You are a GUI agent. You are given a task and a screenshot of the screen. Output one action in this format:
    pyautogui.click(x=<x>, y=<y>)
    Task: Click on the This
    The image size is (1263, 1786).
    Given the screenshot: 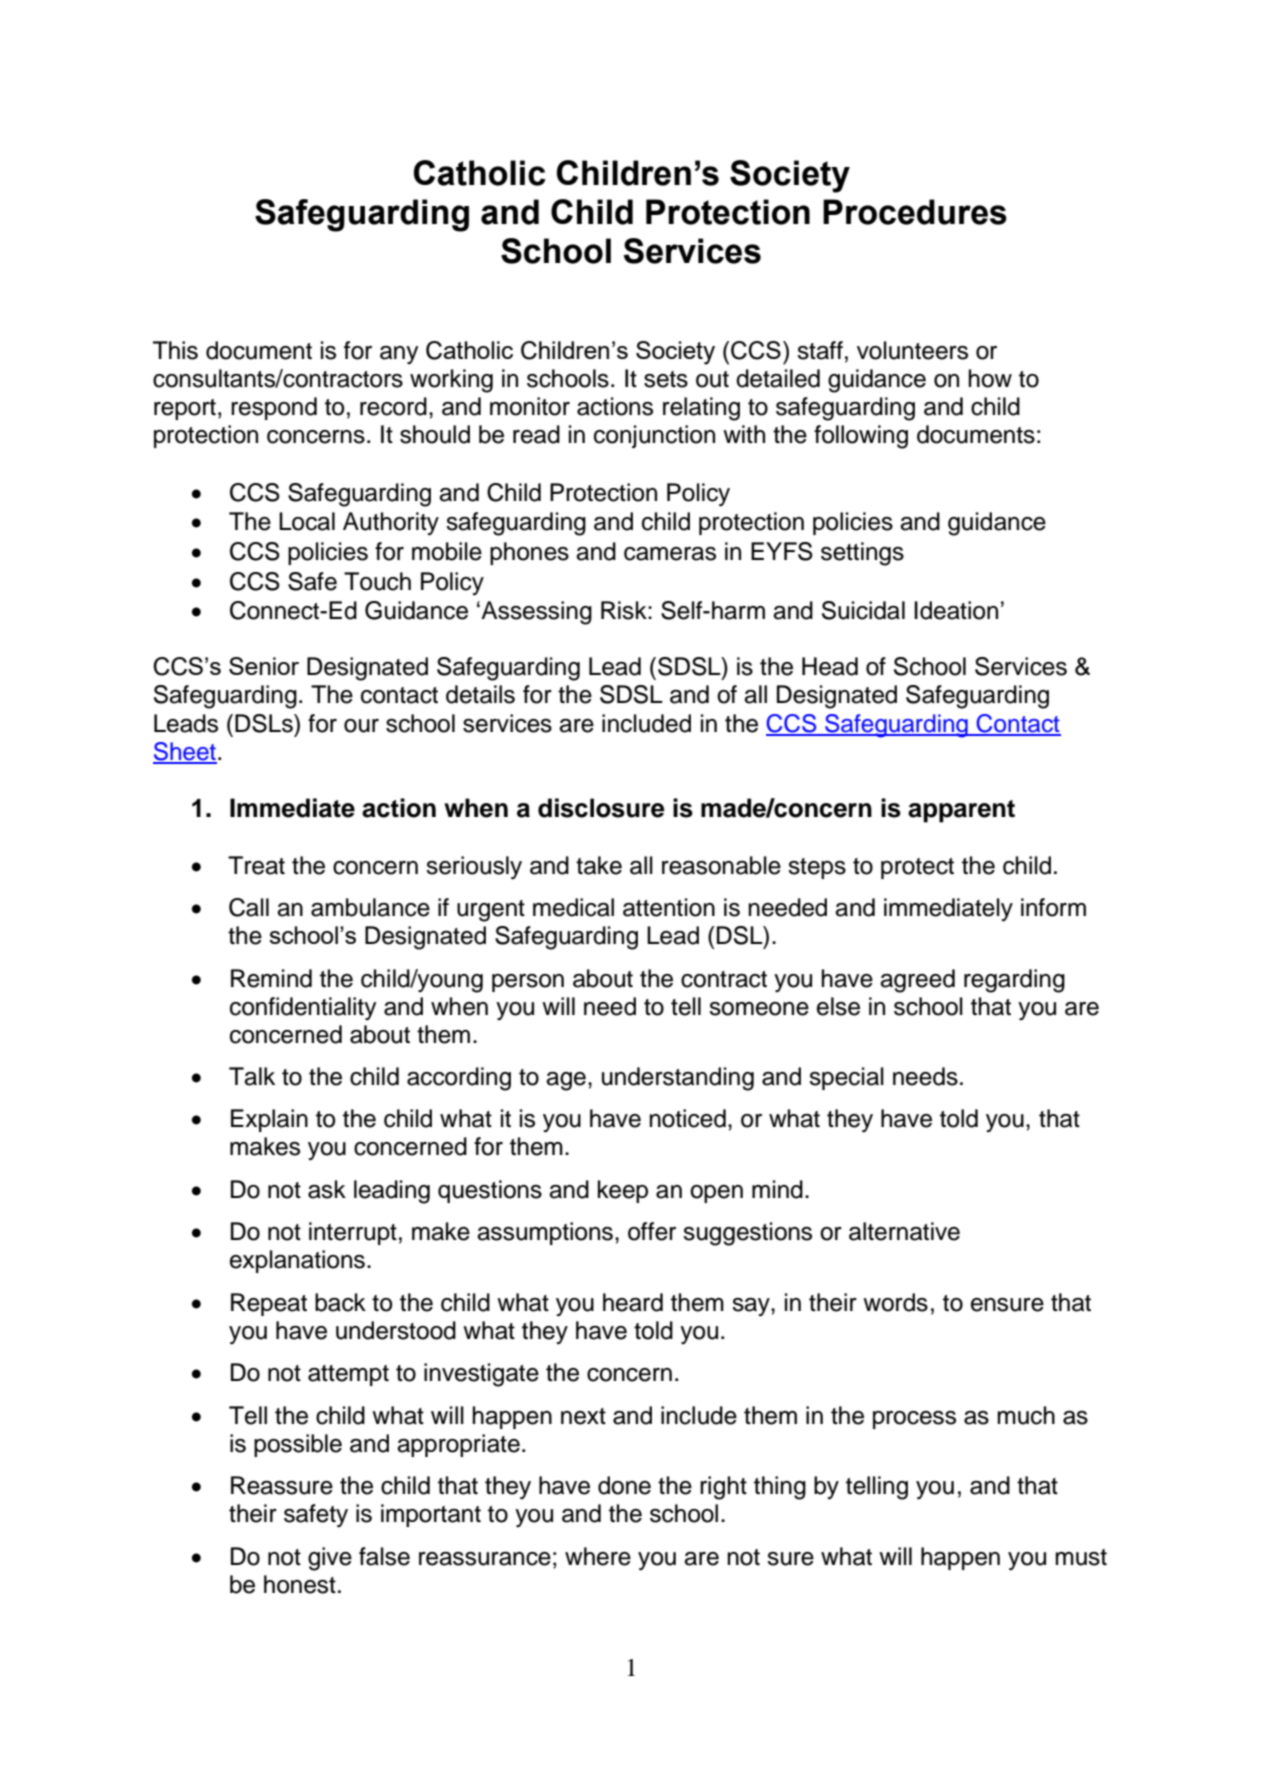 What is the action you would take?
    pyautogui.click(x=175, y=350)
